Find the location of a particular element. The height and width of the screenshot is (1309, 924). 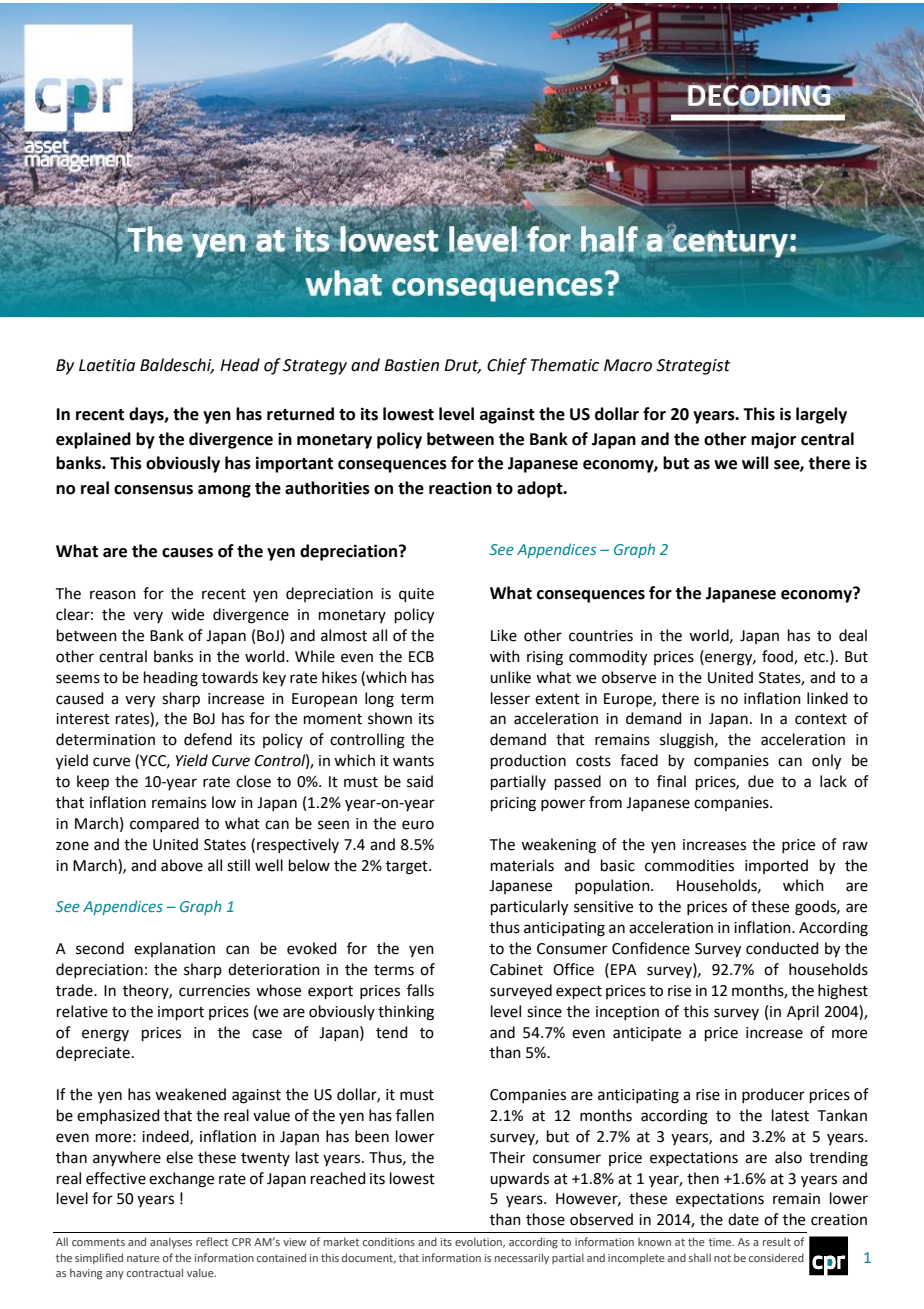

Laetitia is located at coordinates (107, 365).
